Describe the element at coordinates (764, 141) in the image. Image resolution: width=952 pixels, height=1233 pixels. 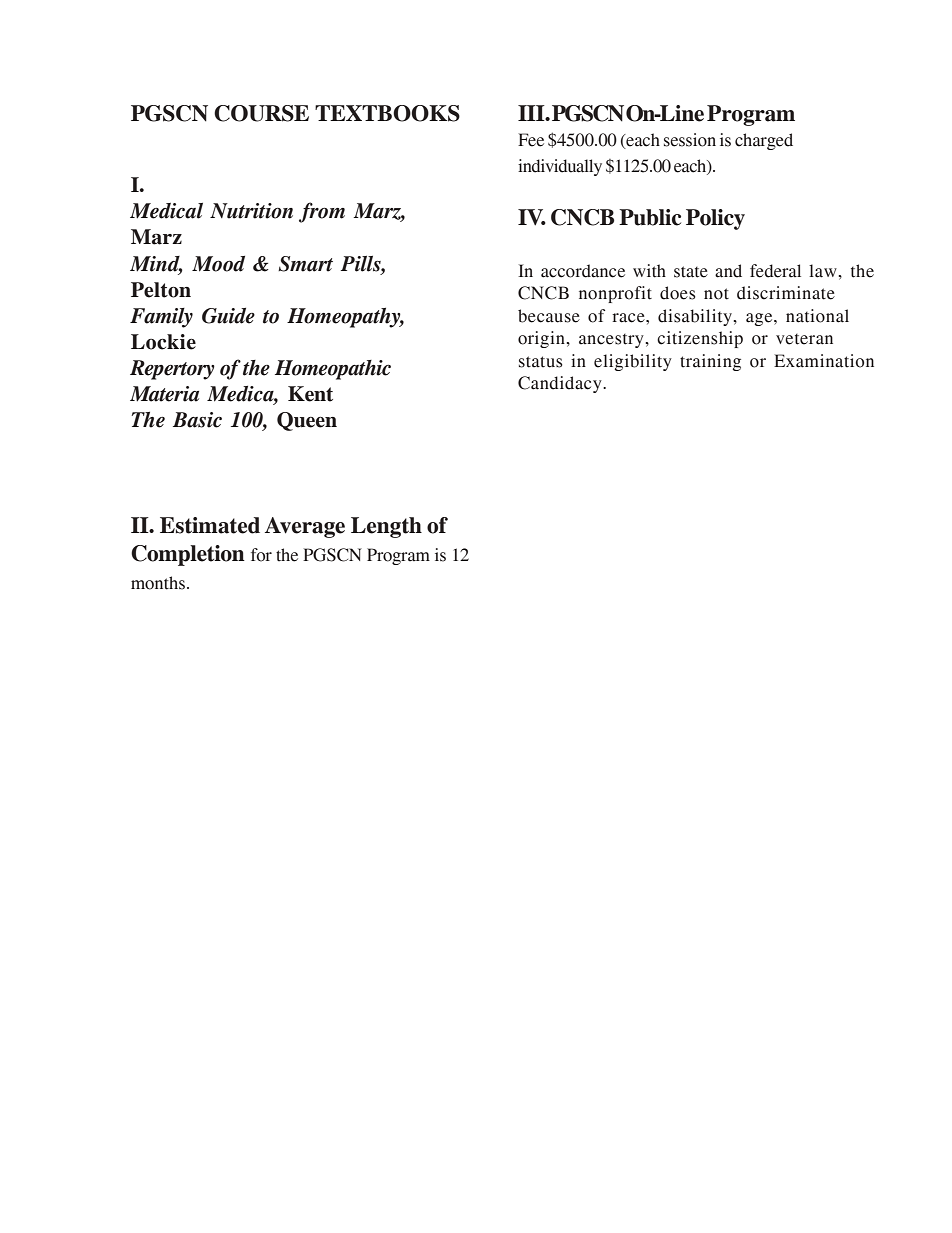
I see `charged` at that location.
